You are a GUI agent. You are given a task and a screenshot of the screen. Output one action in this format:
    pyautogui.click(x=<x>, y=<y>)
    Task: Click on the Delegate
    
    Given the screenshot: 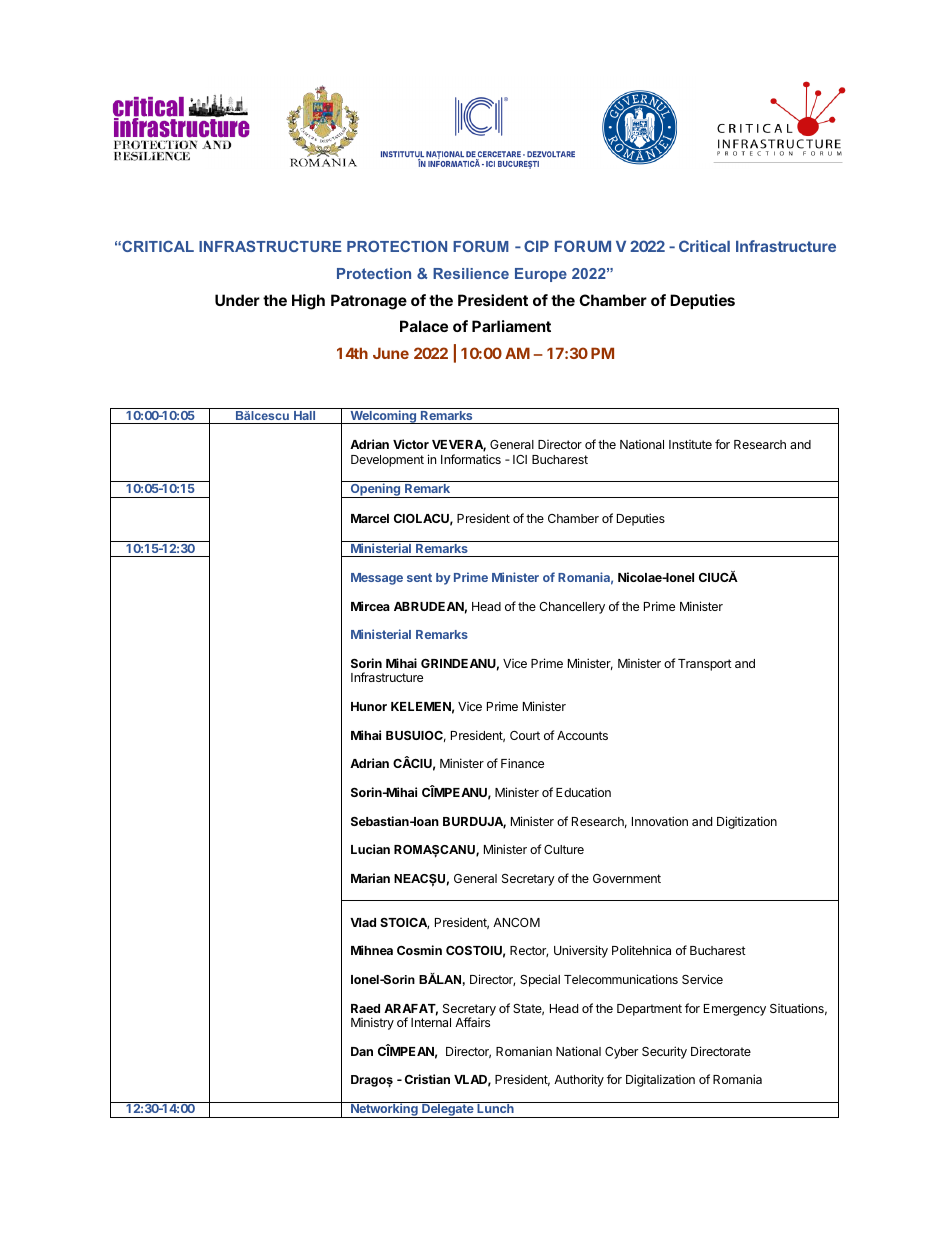 What is the action you would take?
    pyautogui.click(x=448, y=1111)
